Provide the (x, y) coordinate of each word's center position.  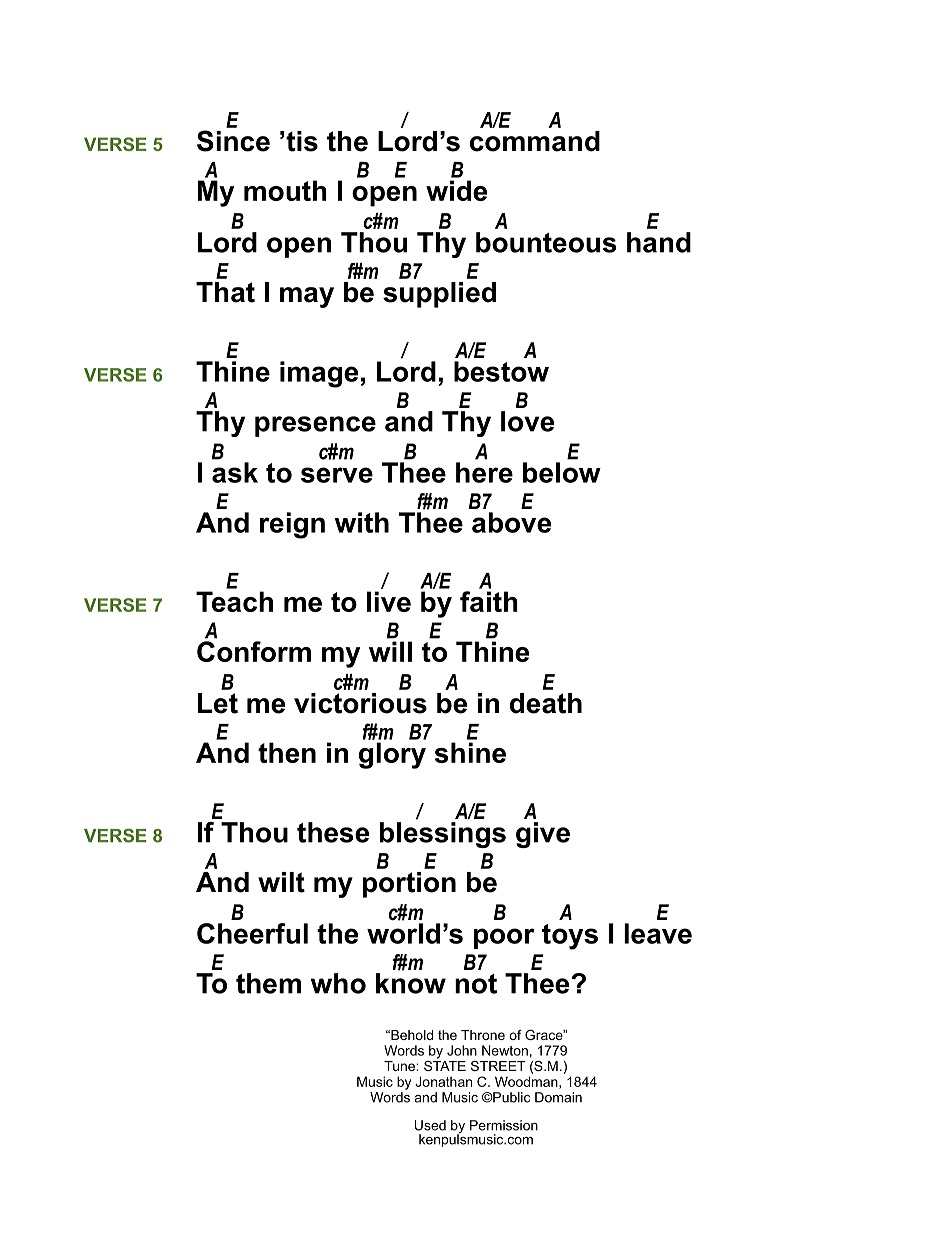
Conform (254, 651)
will (390, 651)
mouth (285, 190)
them (268, 983)
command (535, 141)
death (546, 703)
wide (456, 190)
